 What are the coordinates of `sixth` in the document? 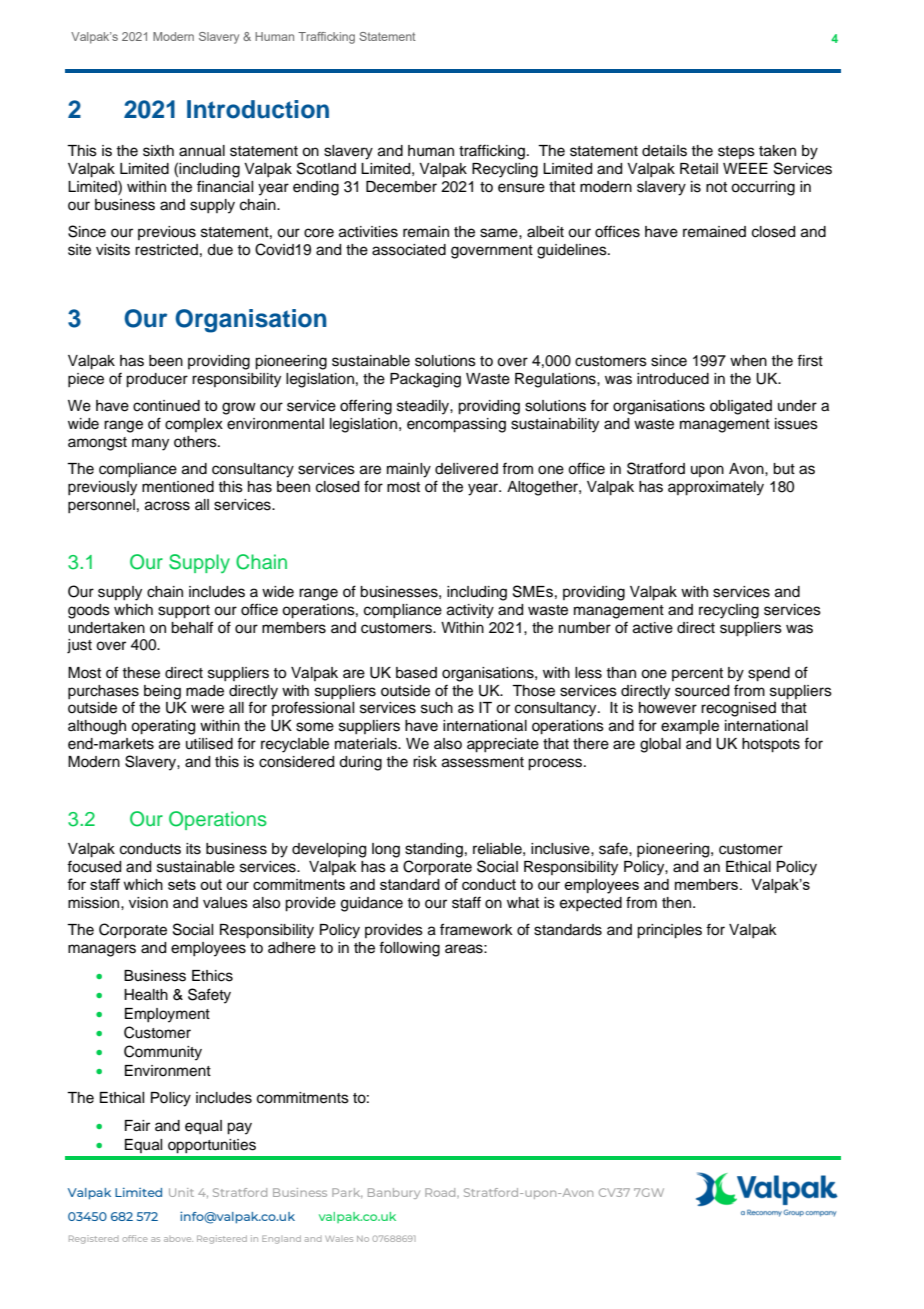 It's located at (158, 151).
